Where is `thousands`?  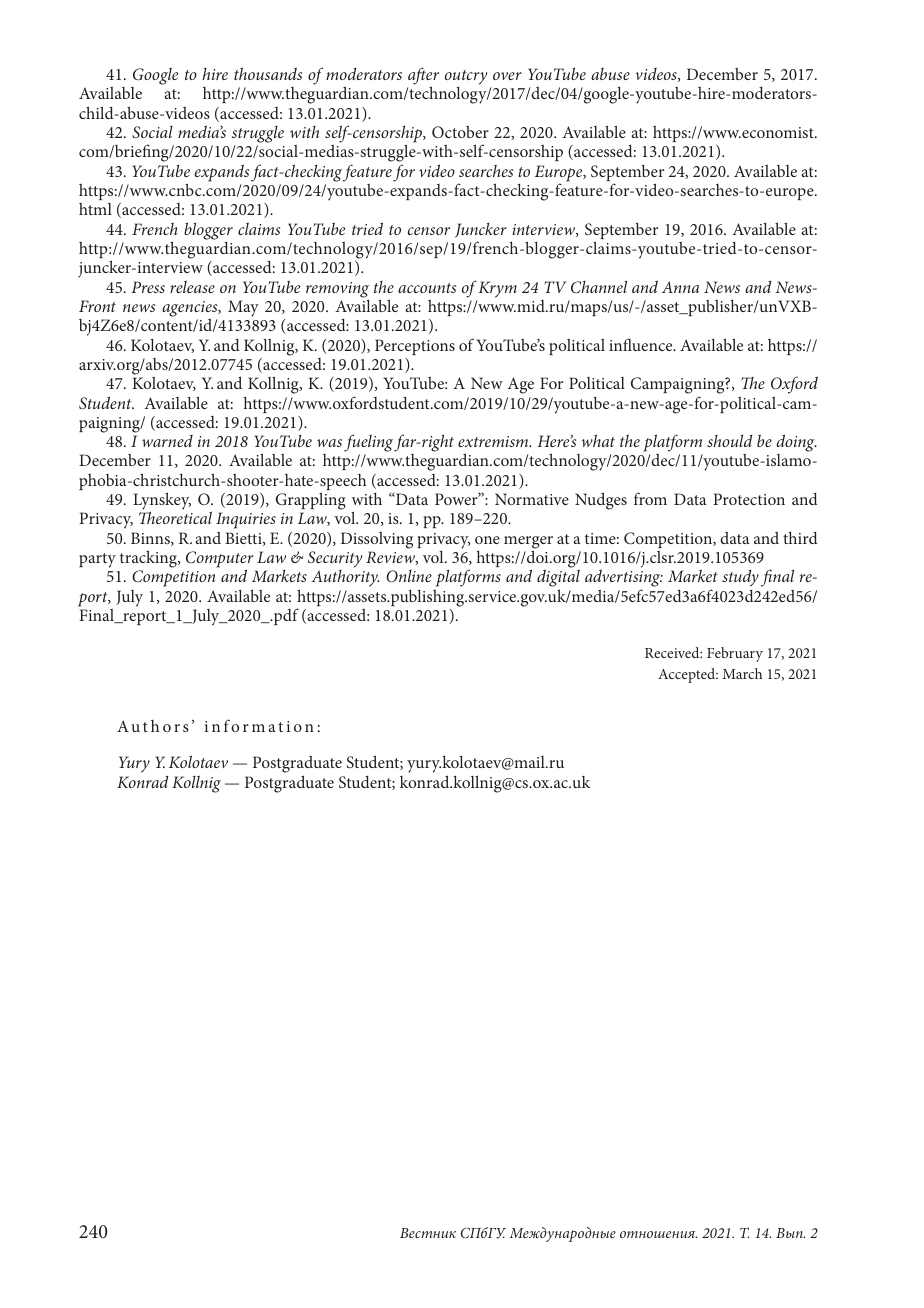
thousands is located at coordinates (268, 73).
